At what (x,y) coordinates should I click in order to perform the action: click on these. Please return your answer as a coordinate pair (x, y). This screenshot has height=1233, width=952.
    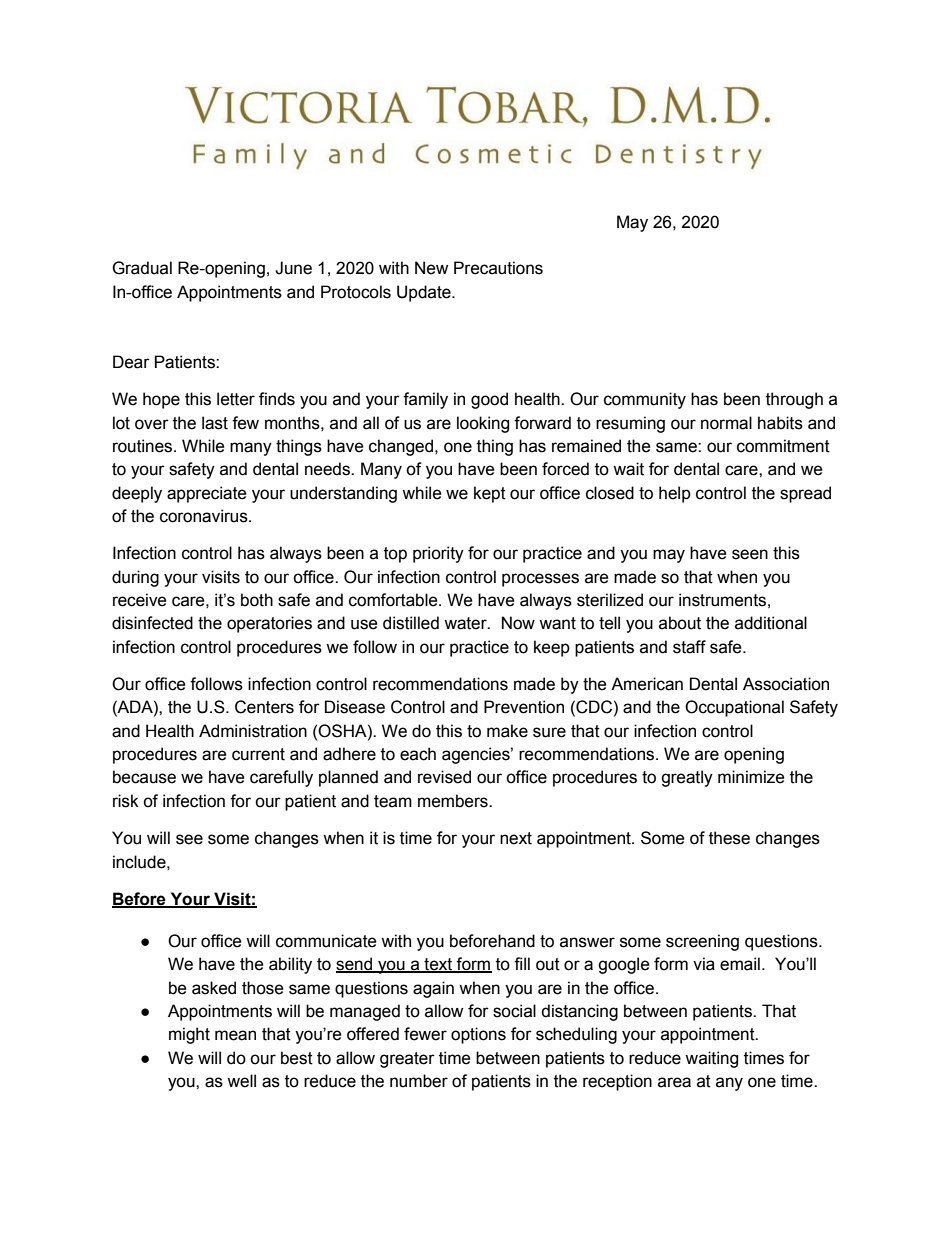
    Looking at the image, I should click on (729, 838).
